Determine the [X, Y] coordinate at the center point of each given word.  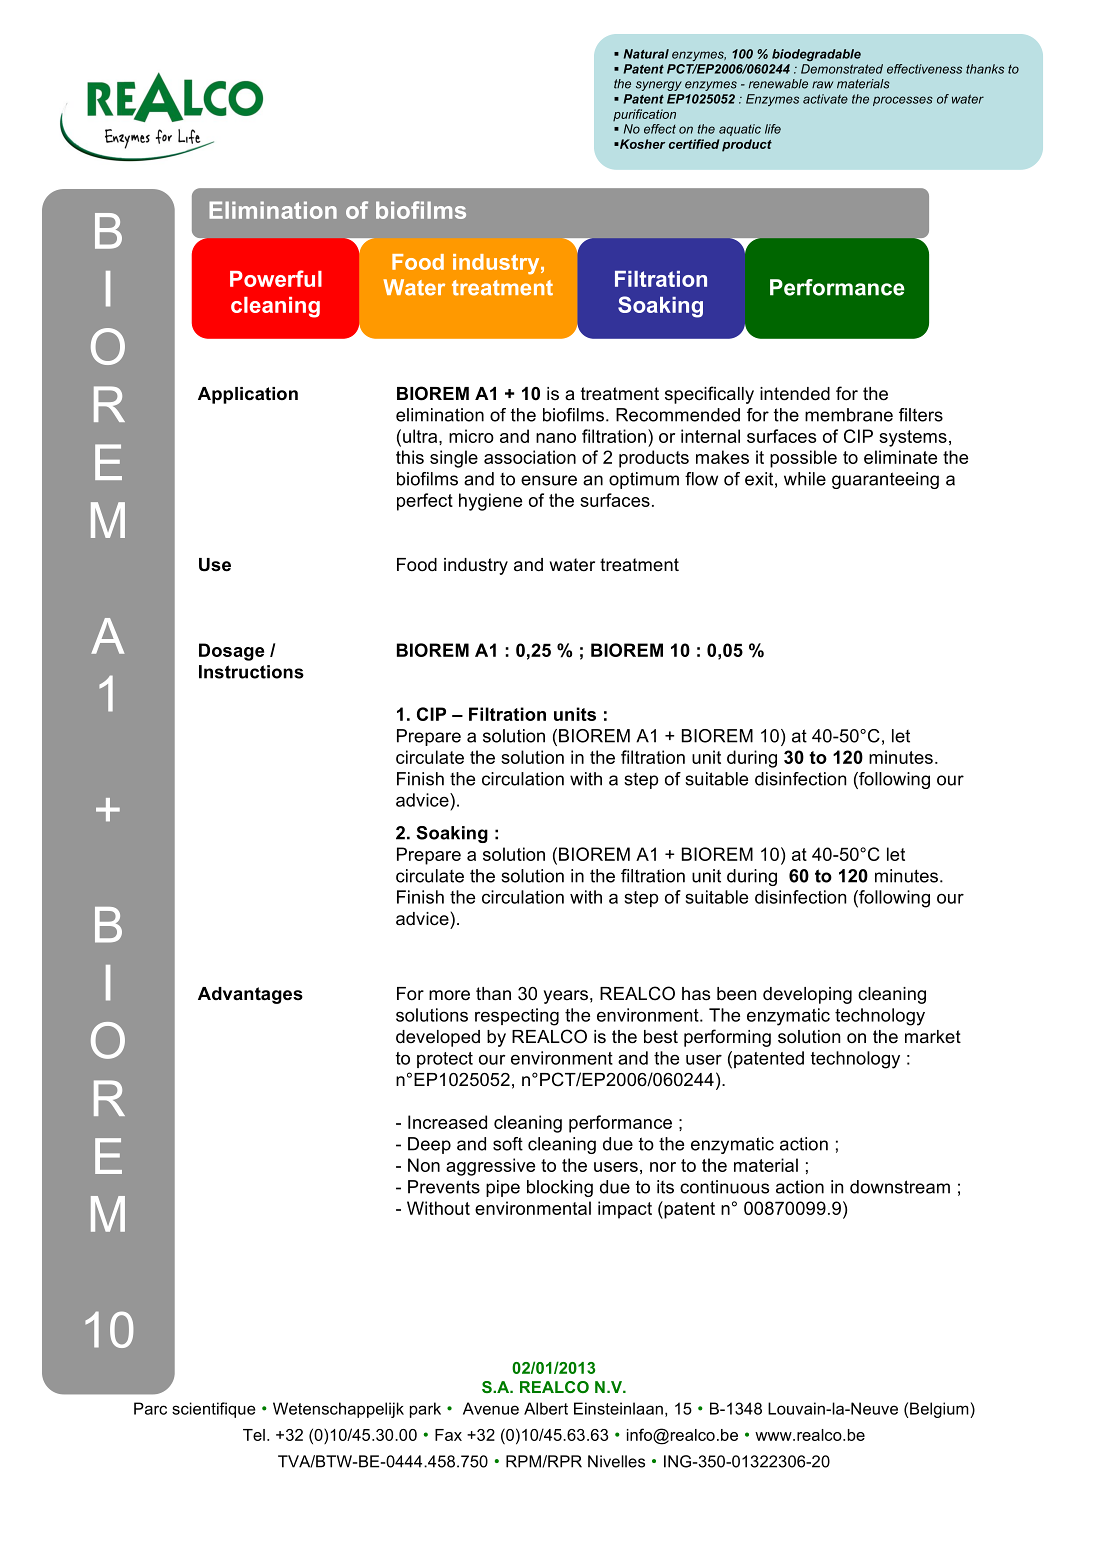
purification [644, 115]
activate [825, 99]
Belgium [940, 1410]
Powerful [276, 278]
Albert [546, 1408]
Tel [254, 1435]
